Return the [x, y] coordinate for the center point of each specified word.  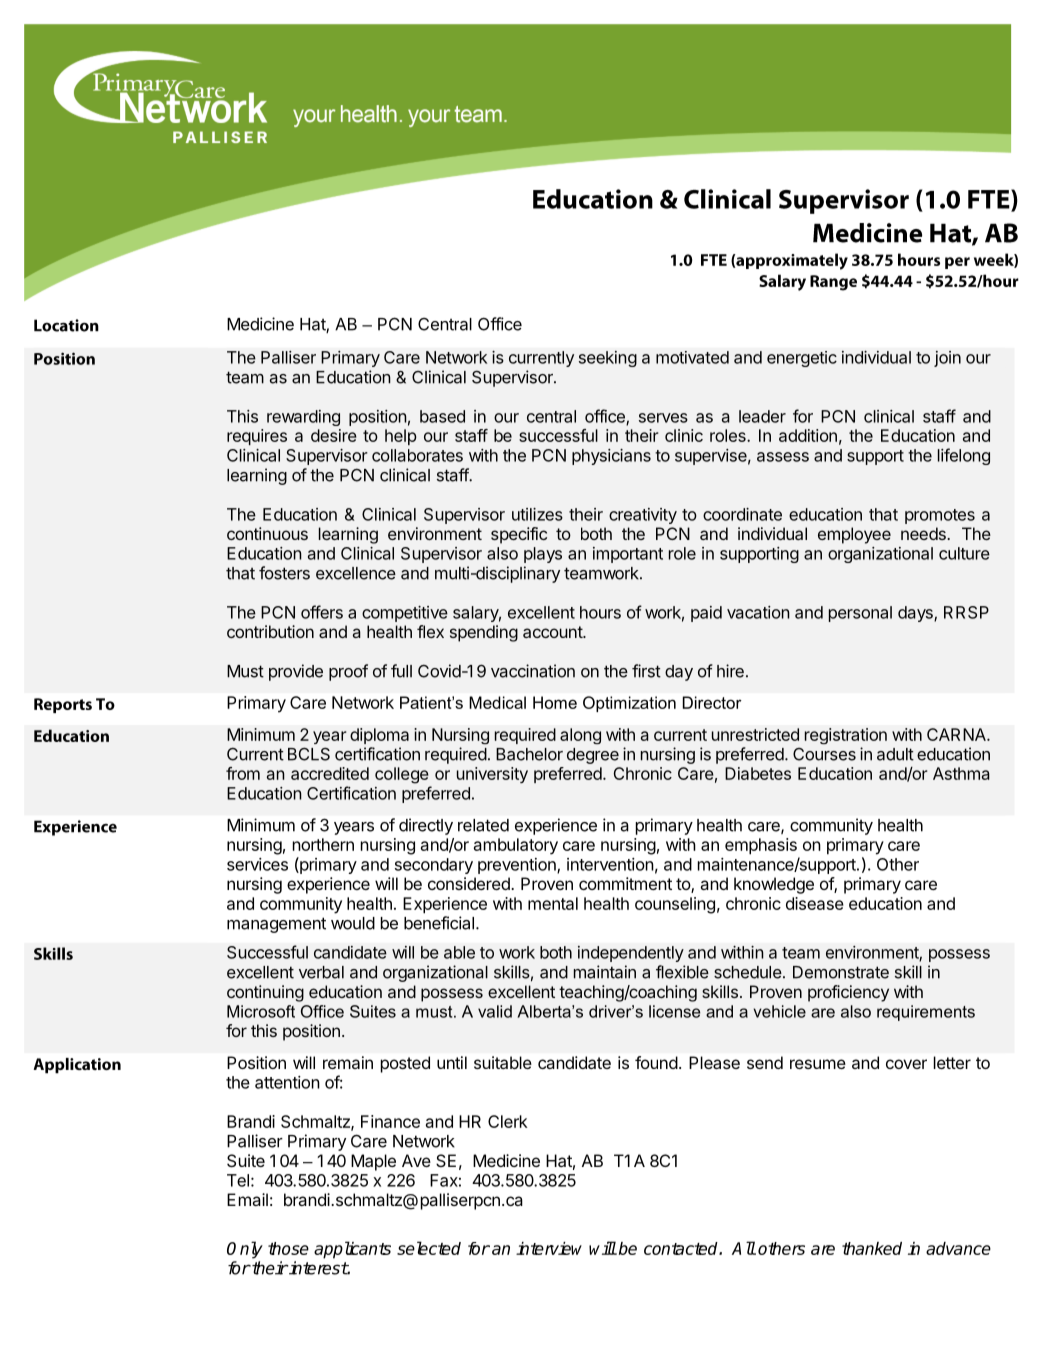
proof [348, 672]
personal [860, 614]
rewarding [303, 418]
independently [631, 954]
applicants [352, 1250]
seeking [608, 359]
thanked [872, 1248]
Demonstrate [841, 972]
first [646, 671]
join [947, 359]
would [353, 923]
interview [549, 1248]
